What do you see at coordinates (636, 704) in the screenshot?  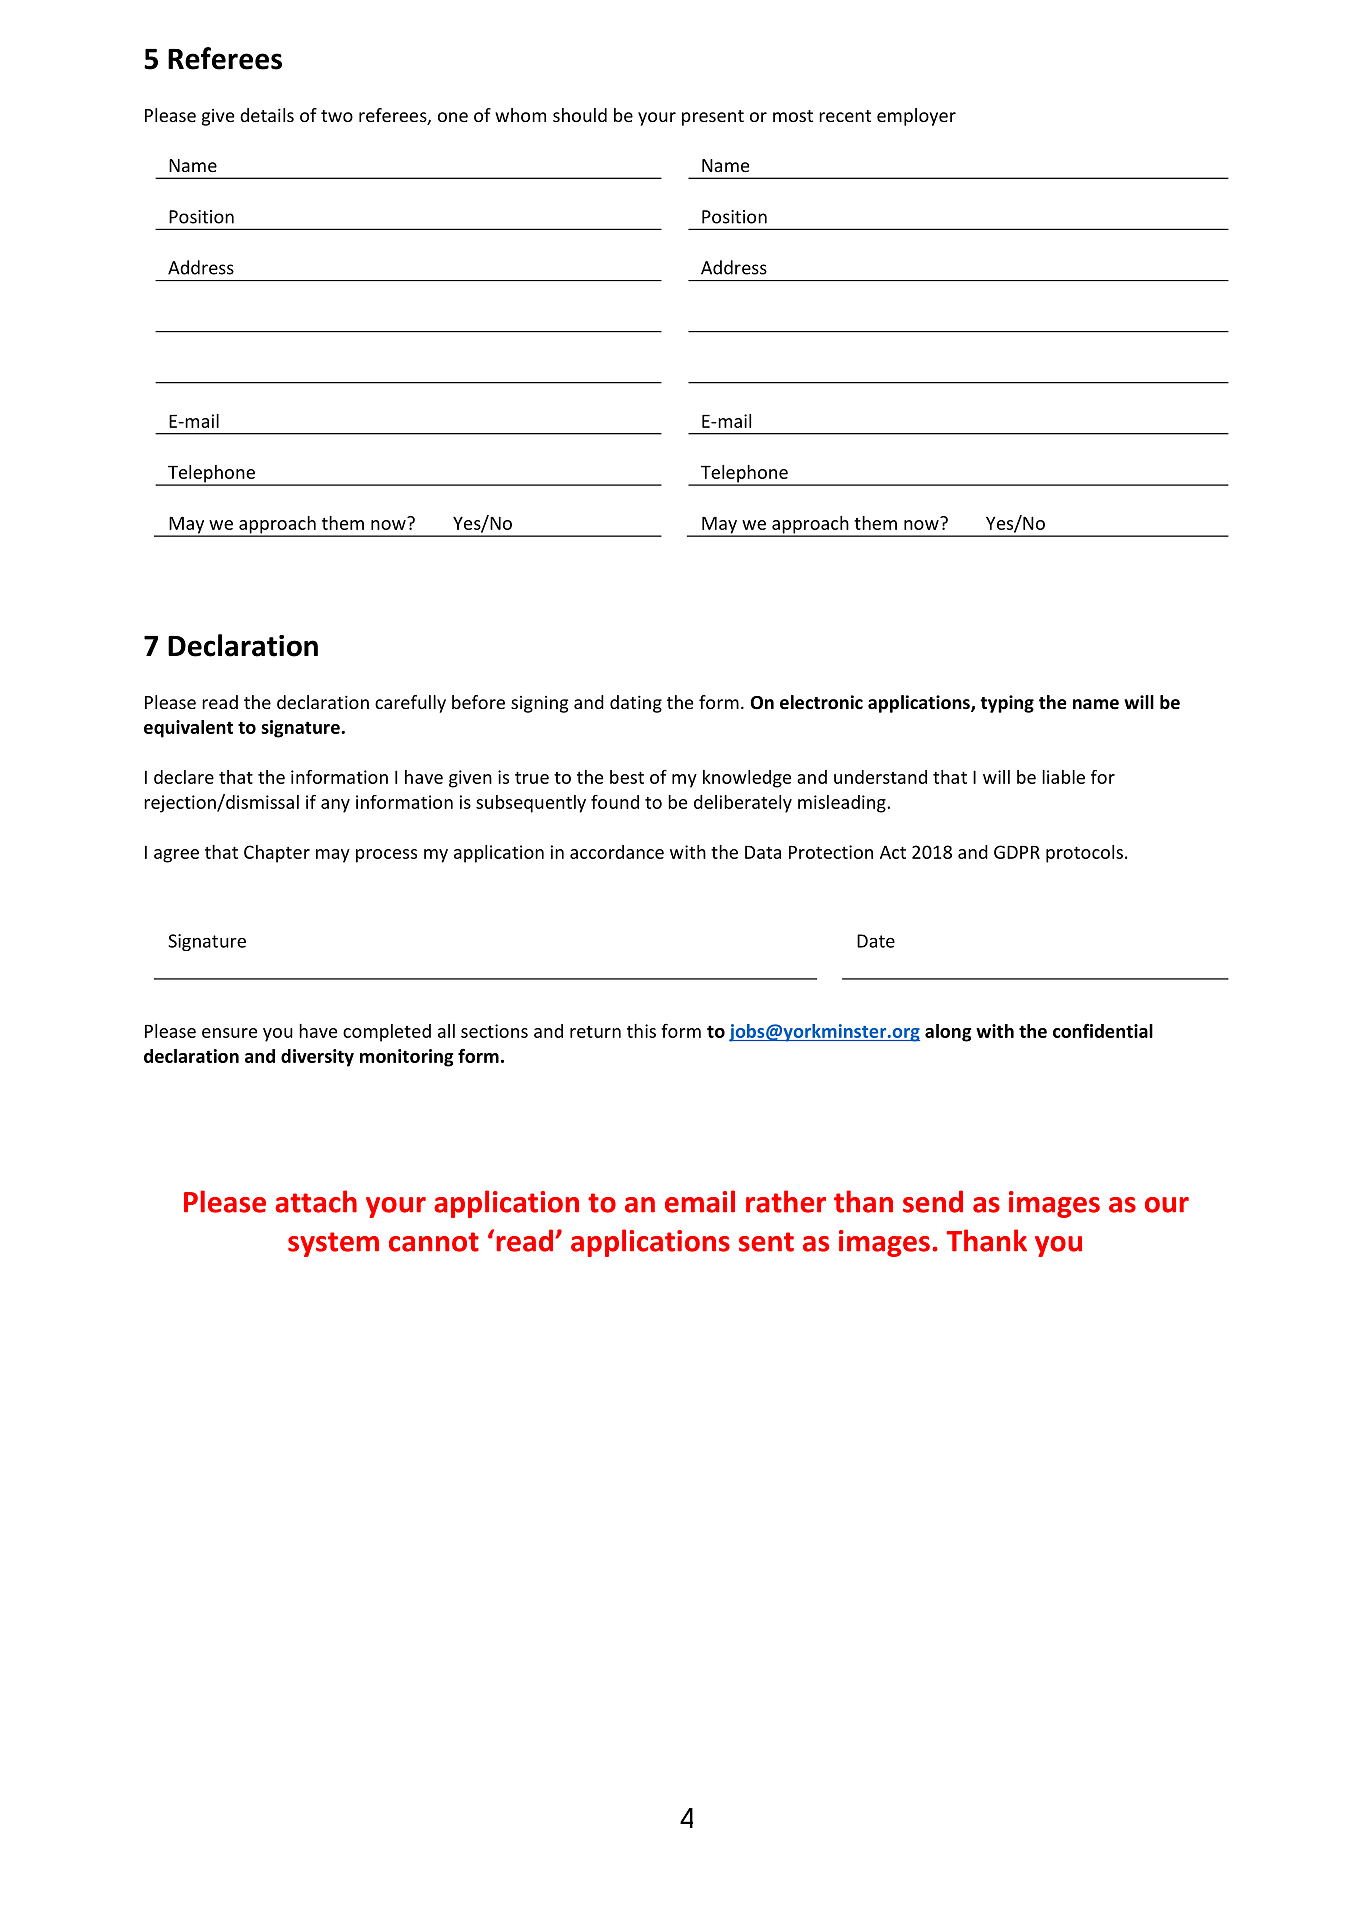 I see `dating` at bounding box center [636, 704].
